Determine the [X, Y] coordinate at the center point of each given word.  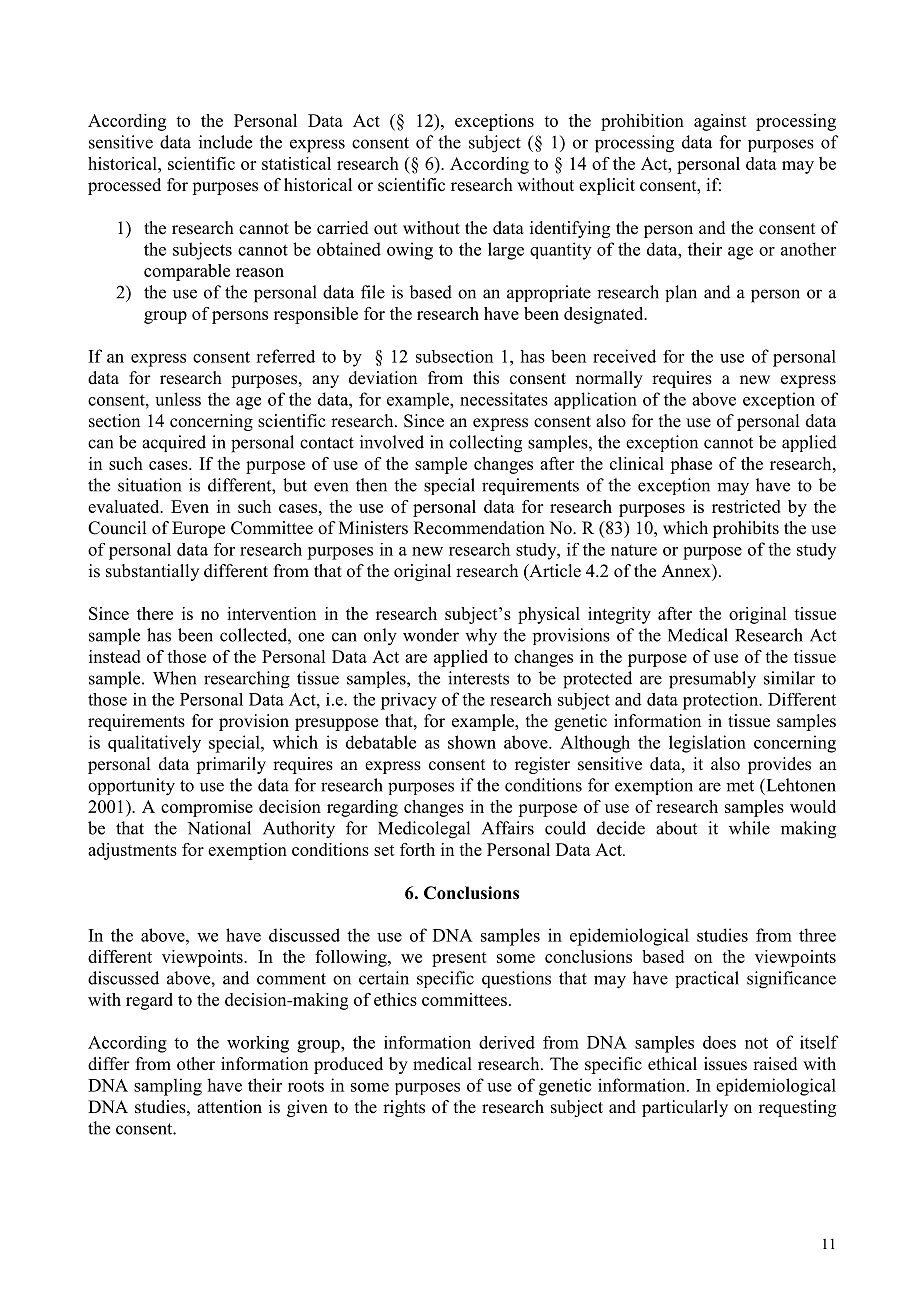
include [225, 142]
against [720, 122]
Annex [687, 571]
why [481, 637]
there [155, 613]
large [506, 251]
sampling [168, 1087]
